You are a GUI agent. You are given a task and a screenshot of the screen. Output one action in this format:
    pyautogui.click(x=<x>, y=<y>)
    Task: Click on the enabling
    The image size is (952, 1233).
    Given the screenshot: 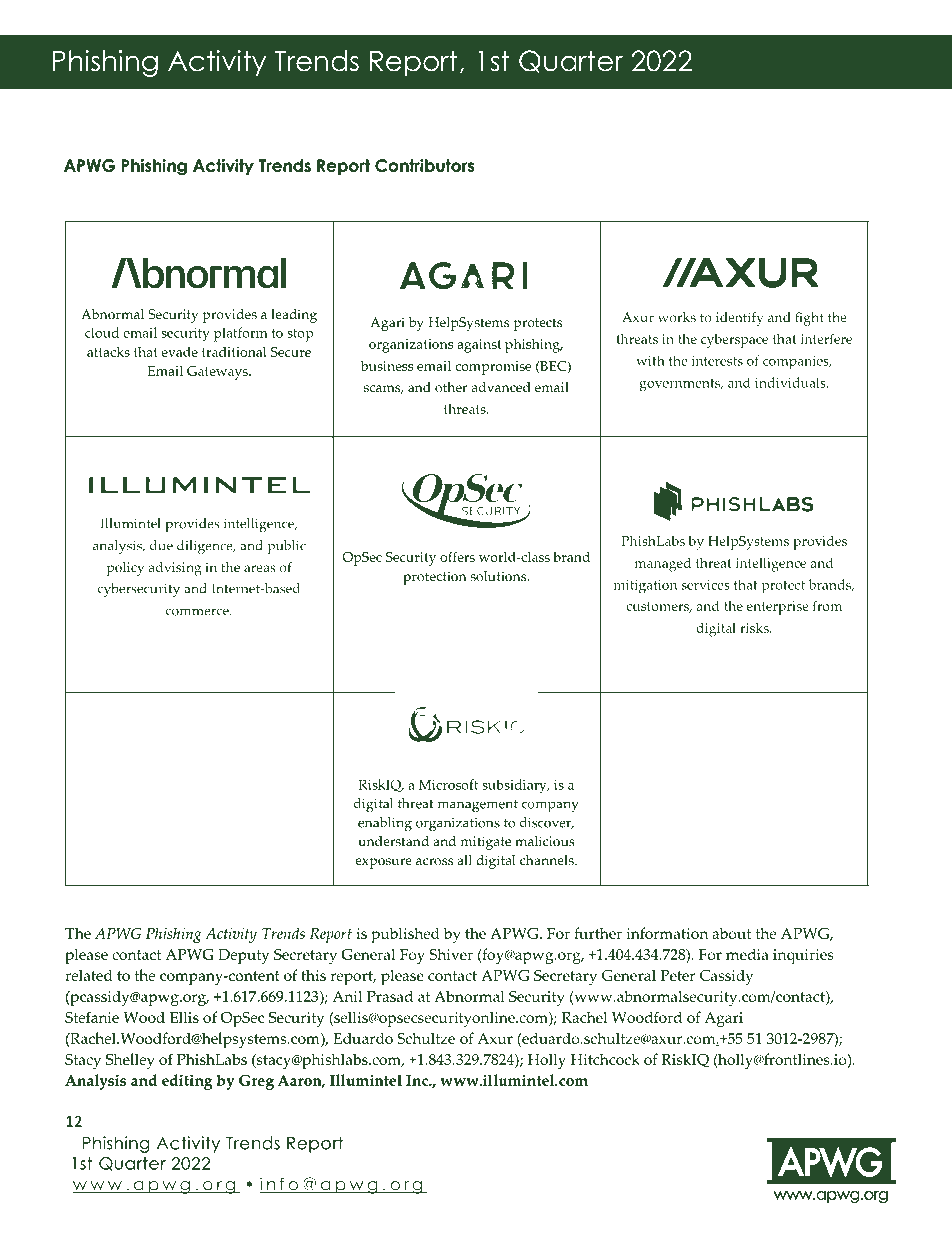 What is the action you would take?
    pyautogui.click(x=385, y=824)
